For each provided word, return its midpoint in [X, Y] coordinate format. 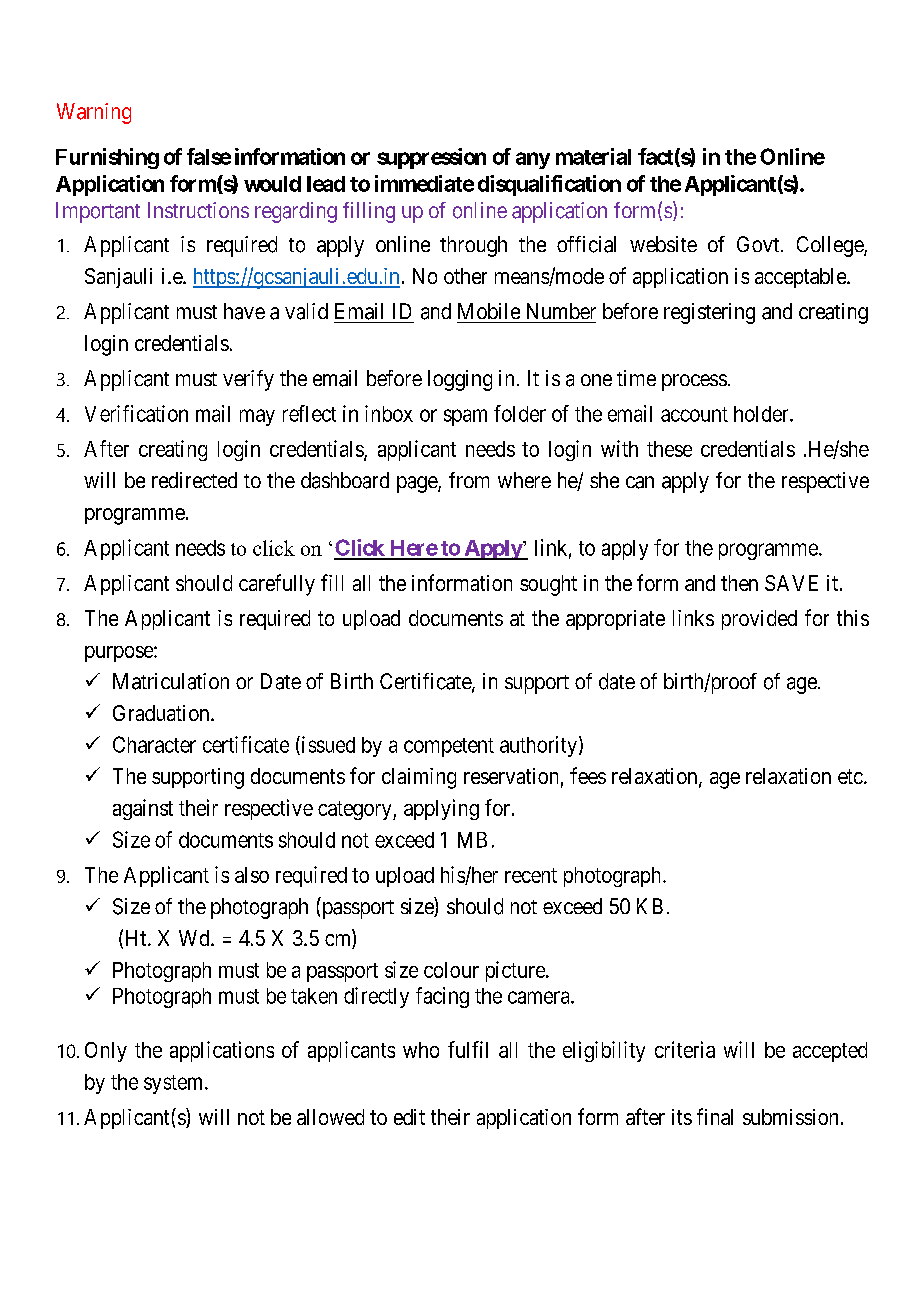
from [469, 480]
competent [449, 747]
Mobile [489, 311]
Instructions [198, 210]
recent [531, 875]
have [244, 311]
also [252, 875]
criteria [685, 1049]
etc [850, 776]
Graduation [162, 713]
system [175, 1084]
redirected [194, 480]
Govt [759, 244]
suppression [431, 158]
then [739, 583]
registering [709, 313]
